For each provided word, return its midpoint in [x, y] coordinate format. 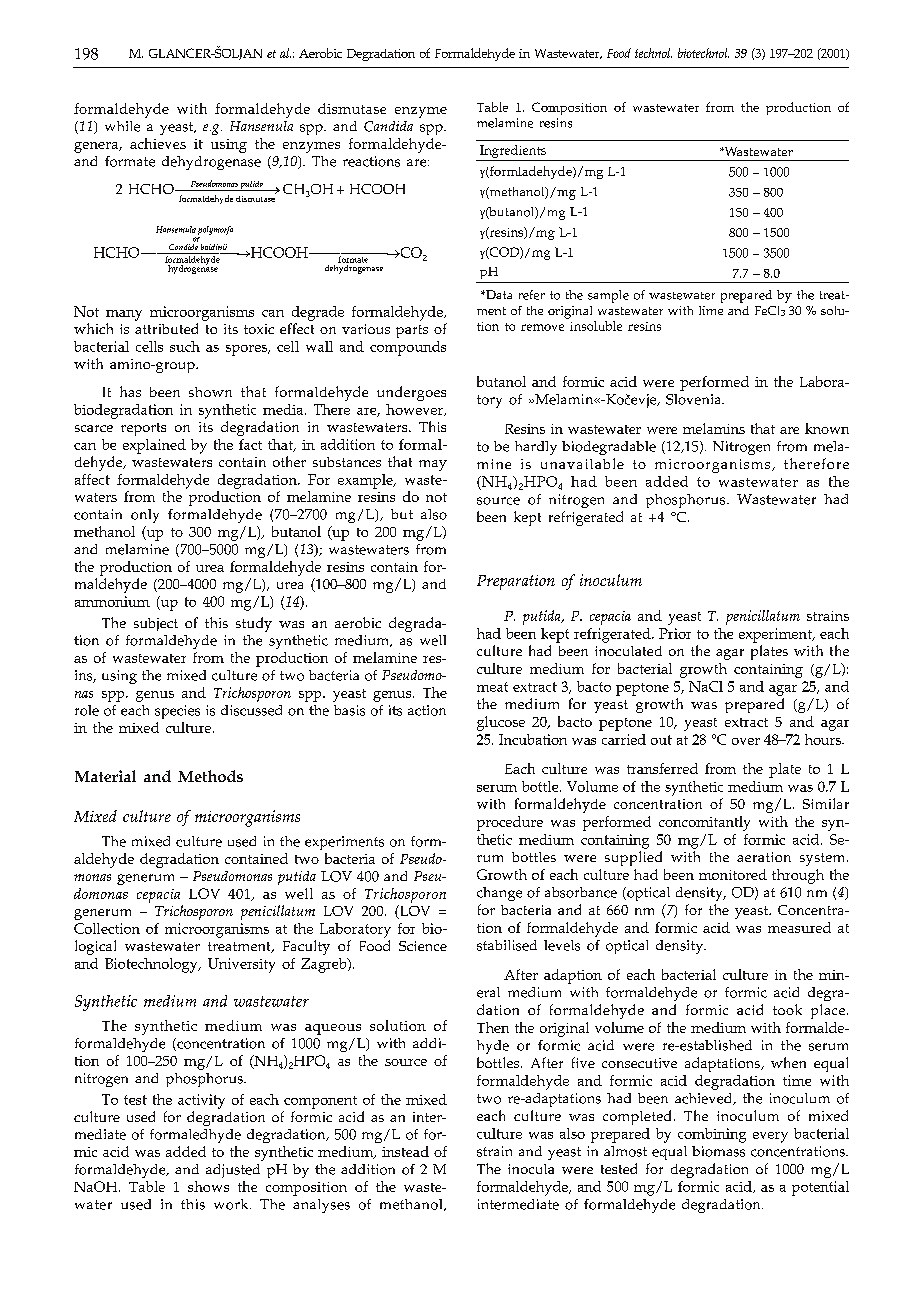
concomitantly [704, 823]
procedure [510, 823]
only [145, 516]
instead [405, 1151]
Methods [210, 776]
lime [711, 310]
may [433, 465]
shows [208, 1186]
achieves [158, 143]
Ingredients [513, 153]
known [827, 428]
